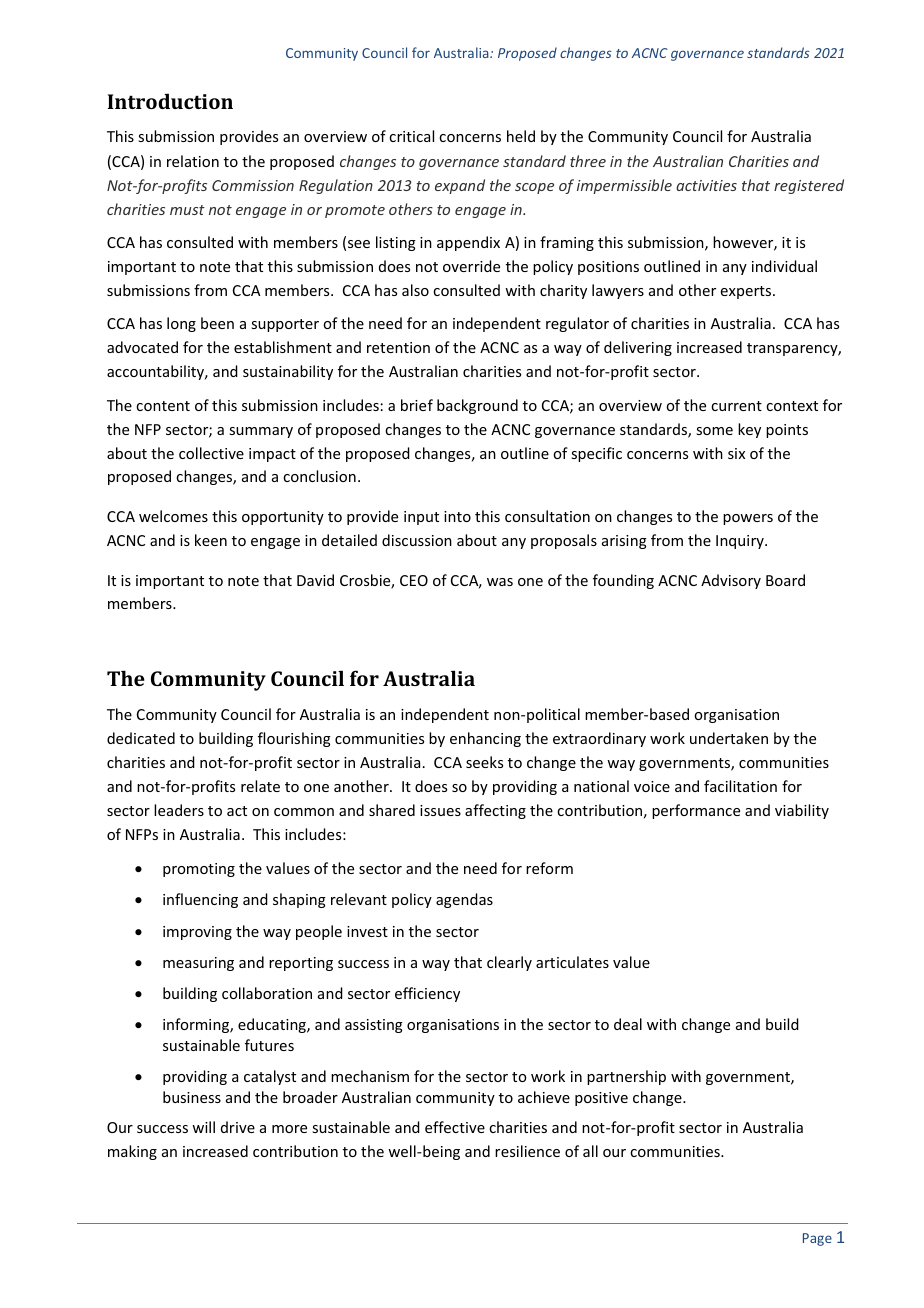 The image size is (924, 1308). What do you see at coordinates (457, 516) in the screenshot?
I see `into` at bounding box center [457, 516].
